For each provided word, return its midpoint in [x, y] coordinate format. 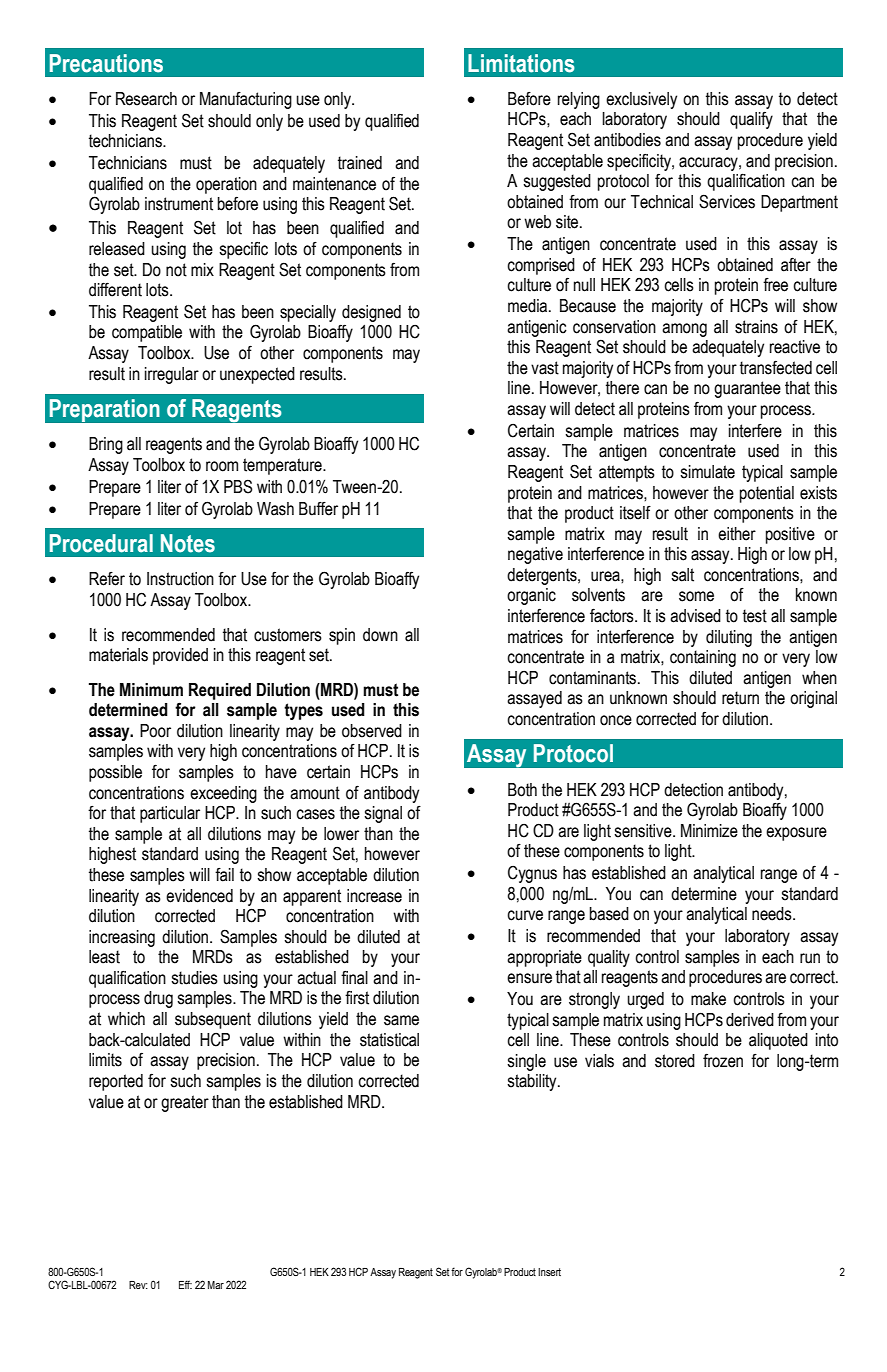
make [708, 999]
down [380, 635]
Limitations [521, 63]
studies [194, 978]
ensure [529, 978]
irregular [172, 375]
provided [180, 656]
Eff [185, 1284]
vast [545, 368]
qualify [751, 120]
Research [146, 99]
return [740, 698]
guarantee [747, 389]
